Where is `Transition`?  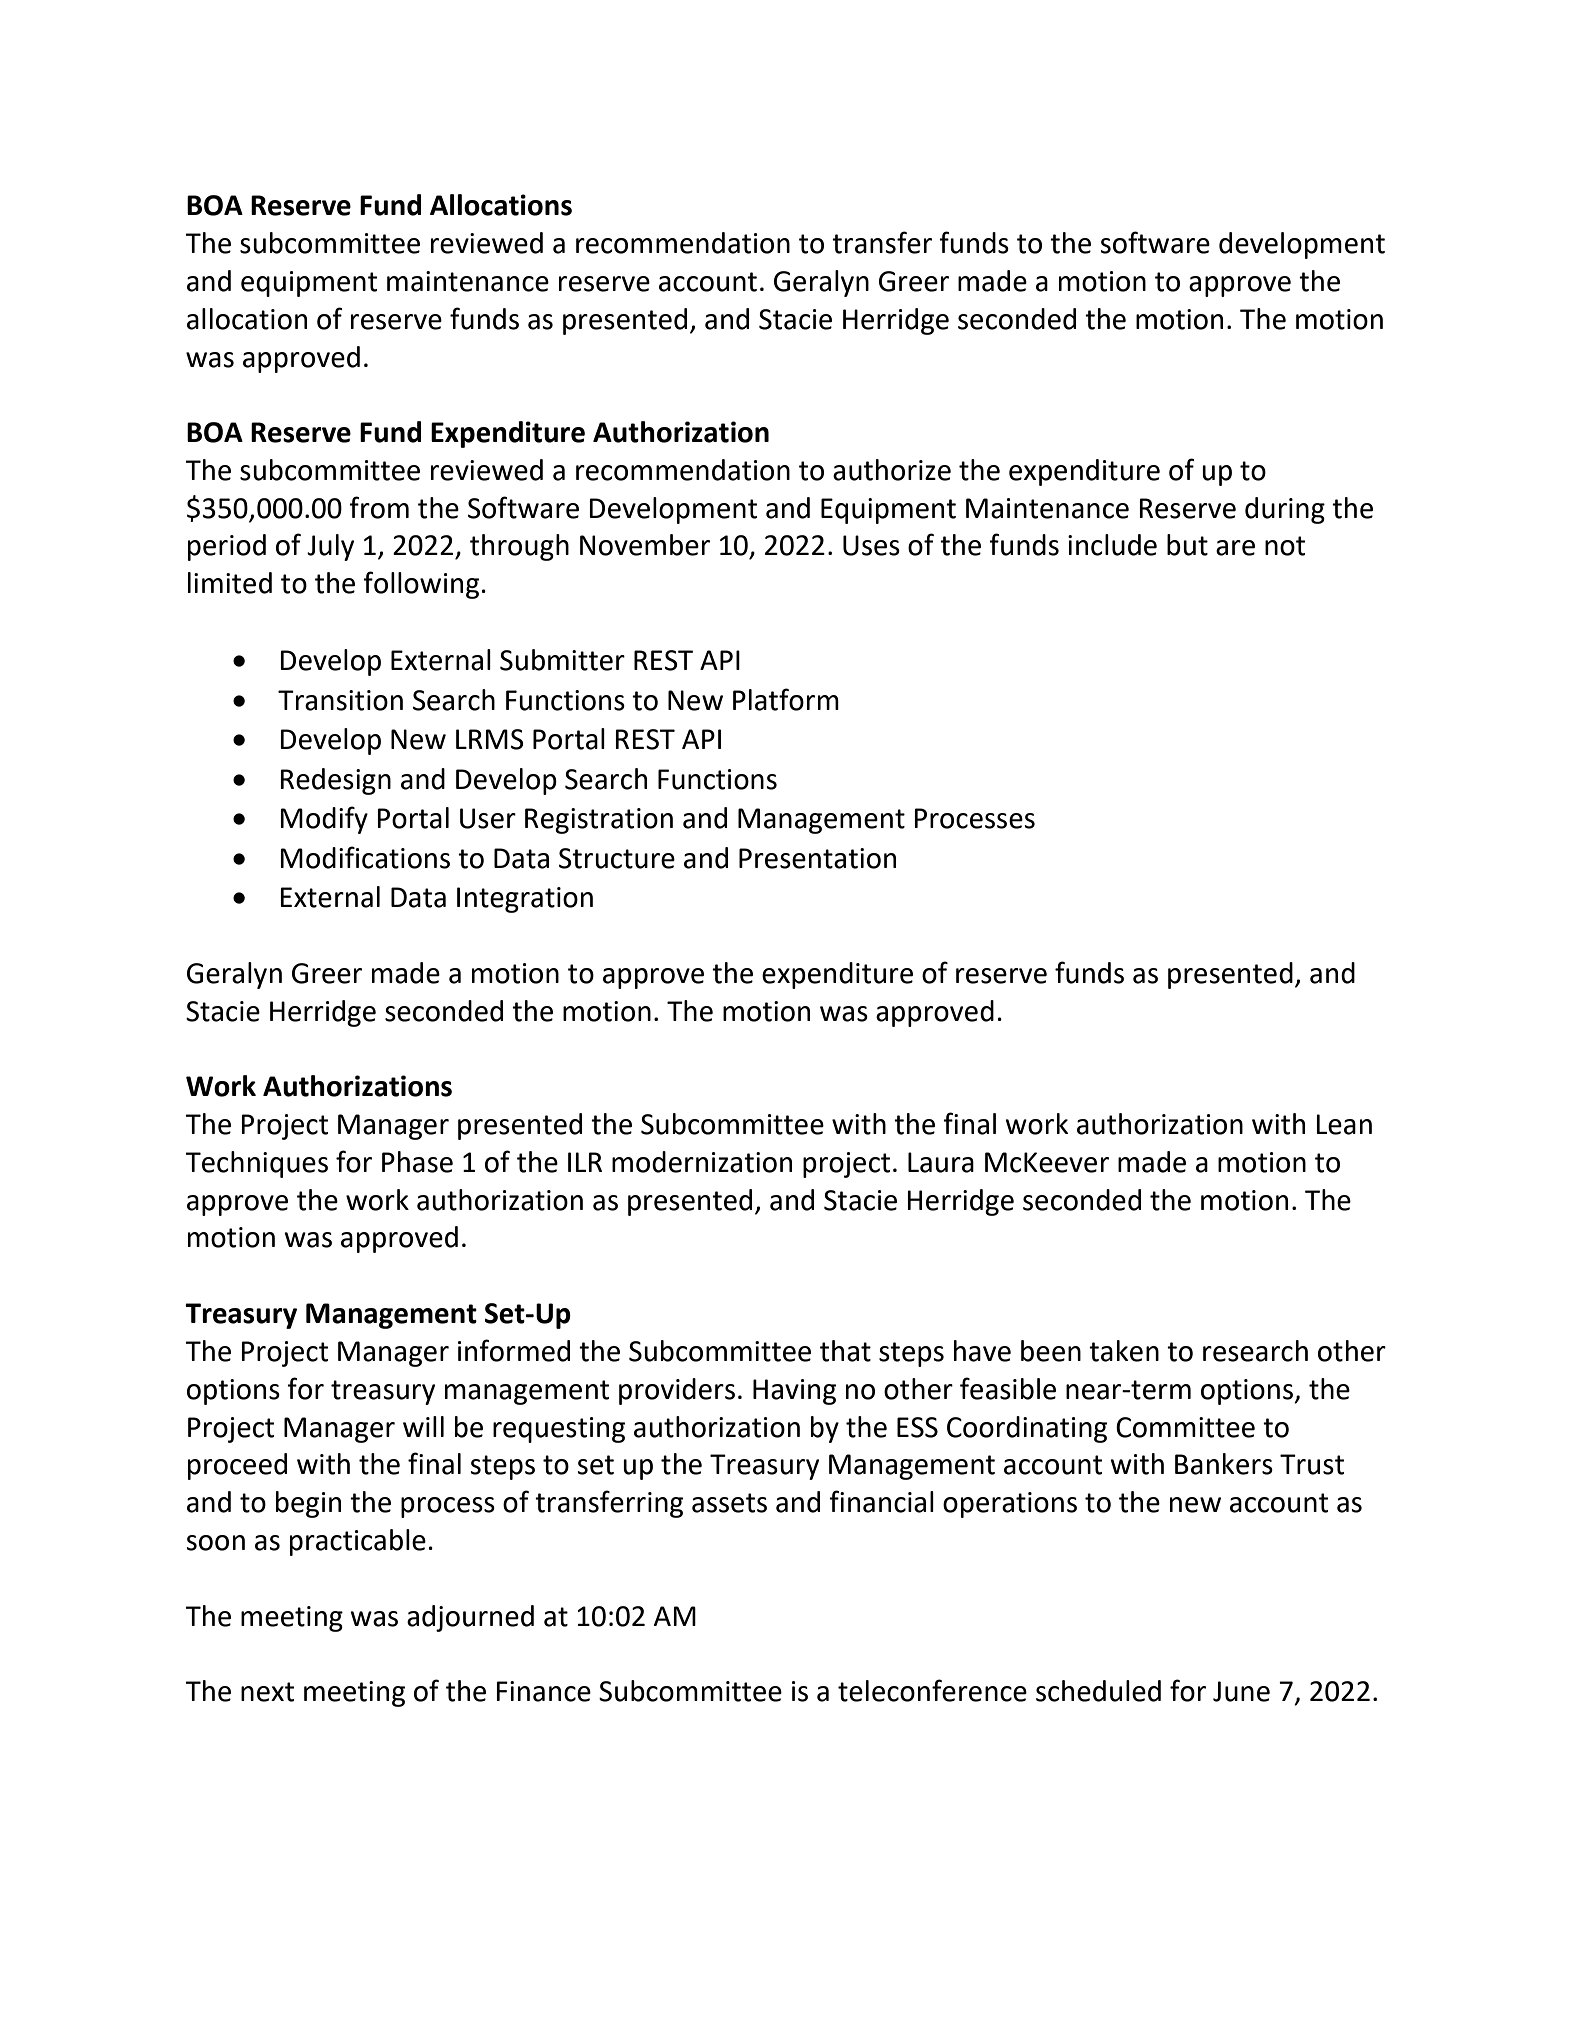
Transition is located at coordinates (340, 700).
